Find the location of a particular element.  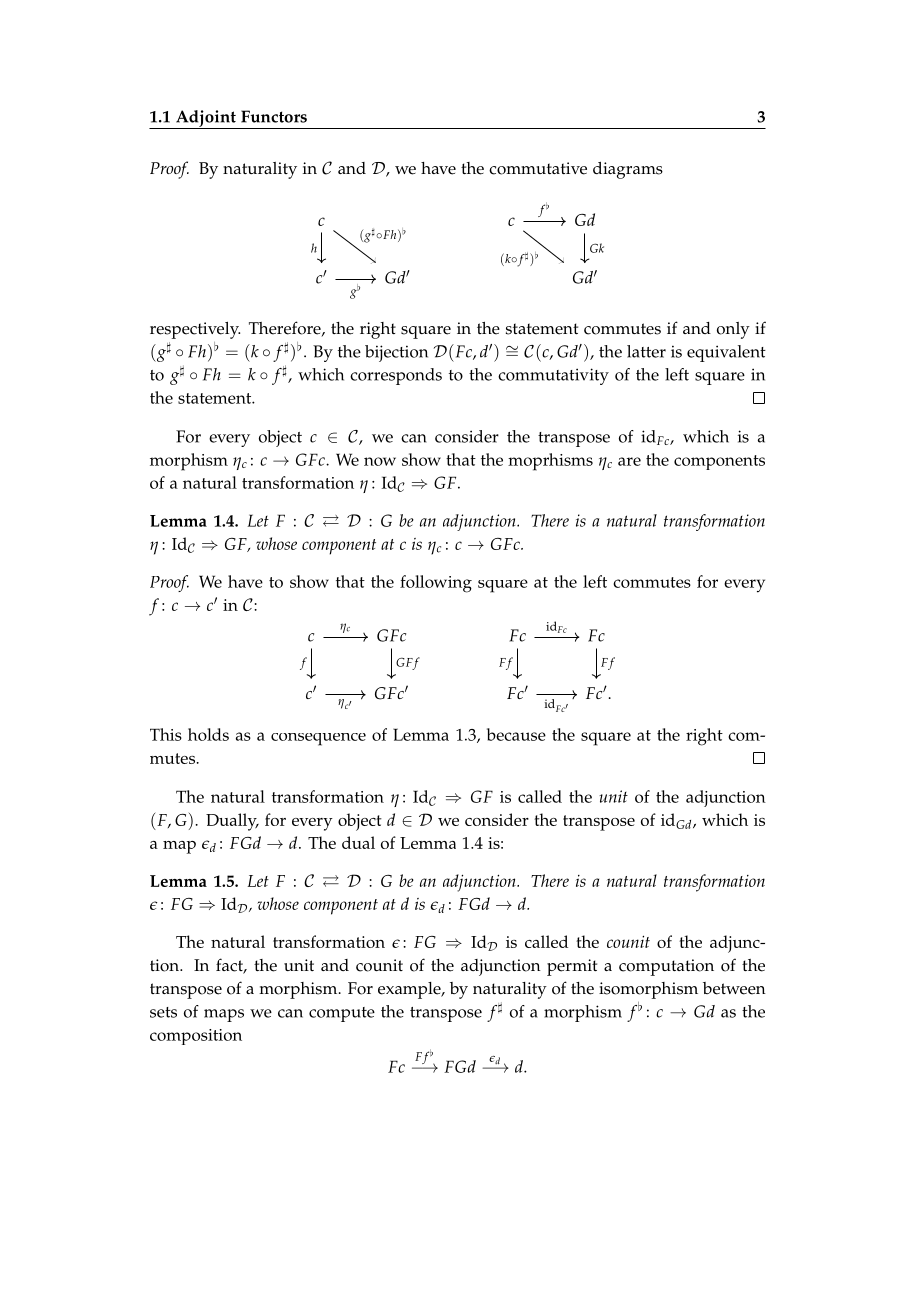

now is located at coordinates (380, 461).
